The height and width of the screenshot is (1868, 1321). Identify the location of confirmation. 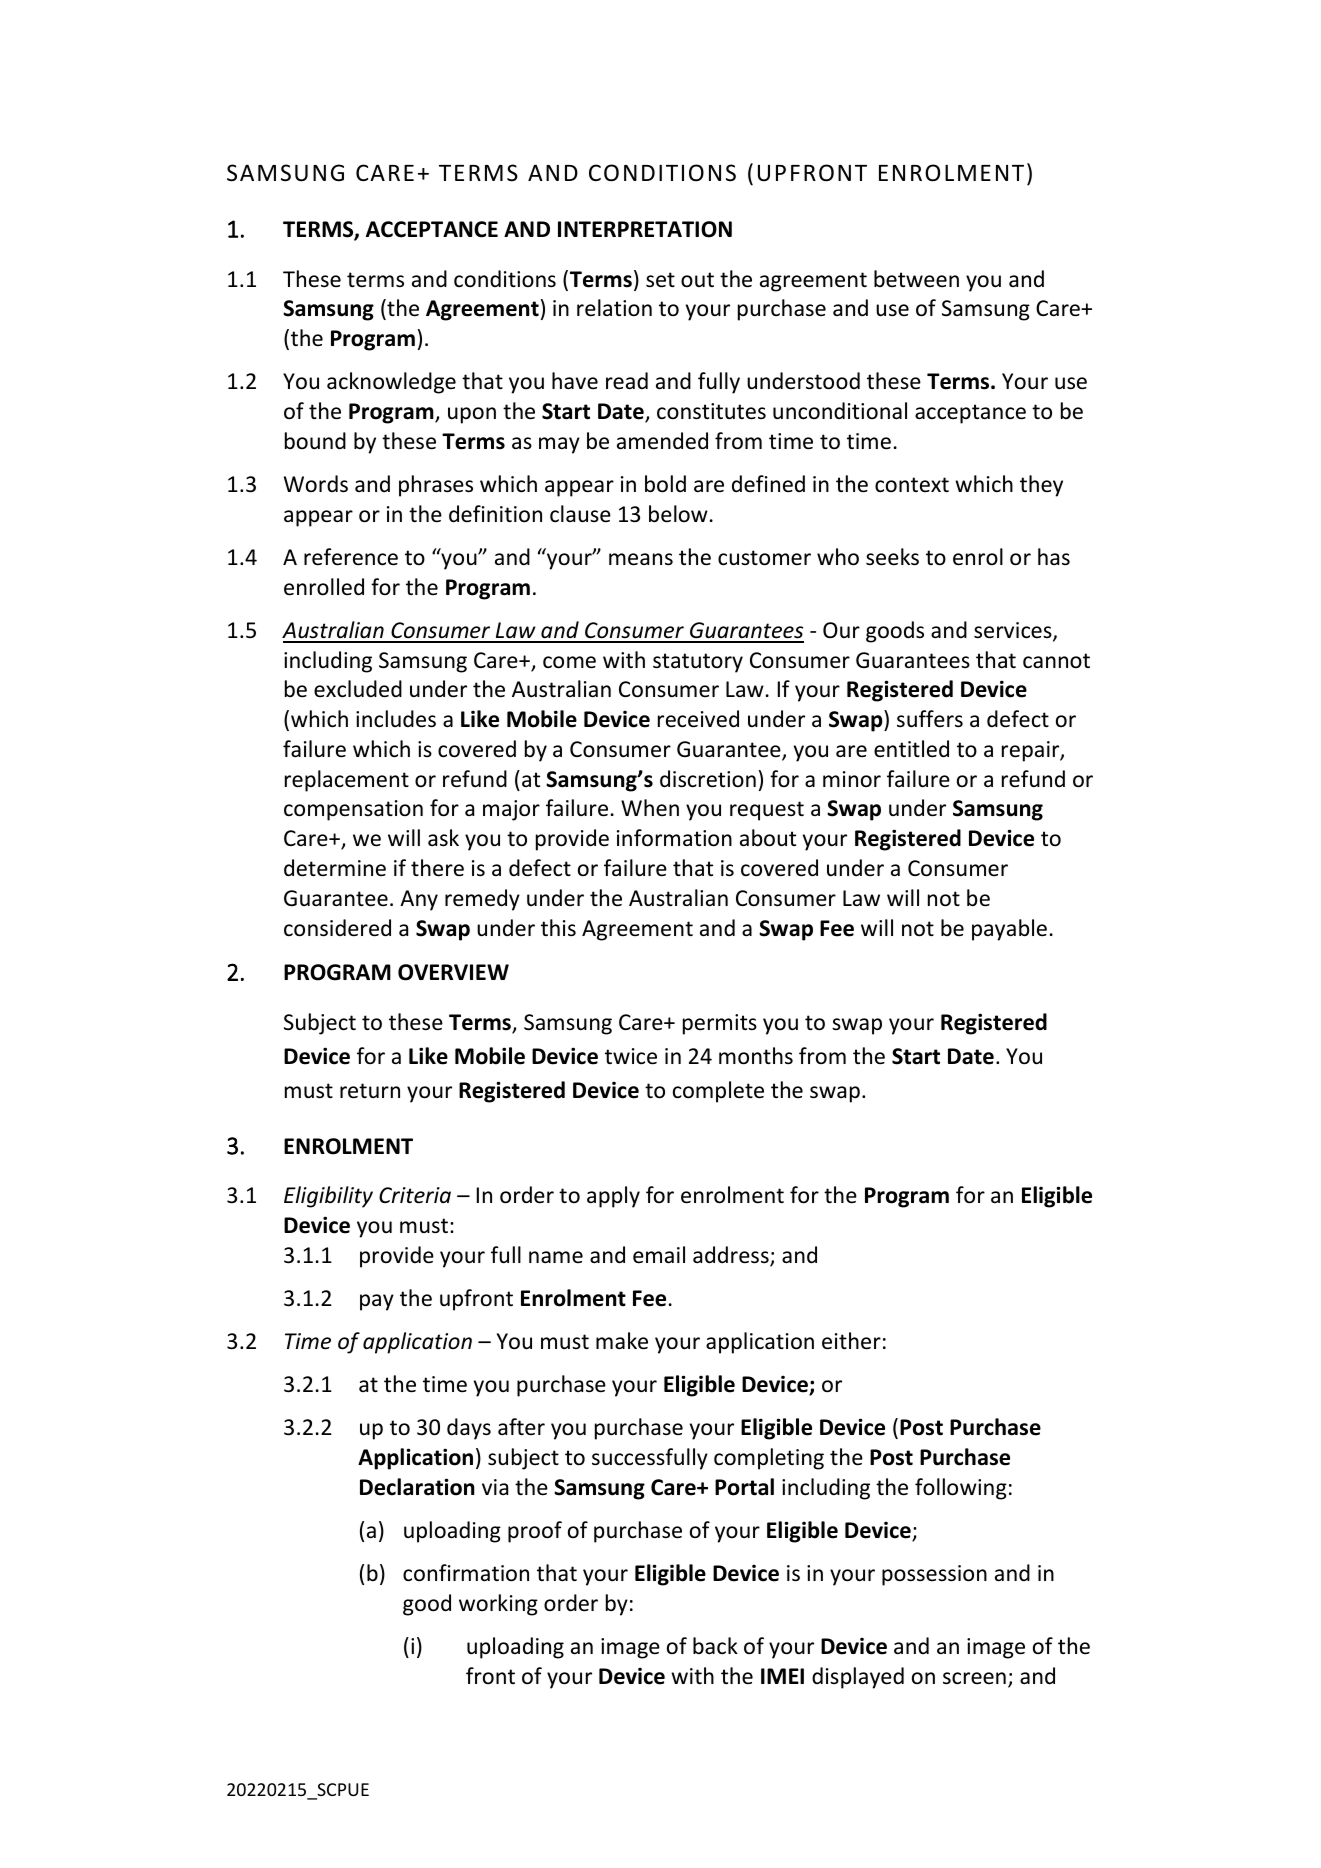
(466, 1573).
